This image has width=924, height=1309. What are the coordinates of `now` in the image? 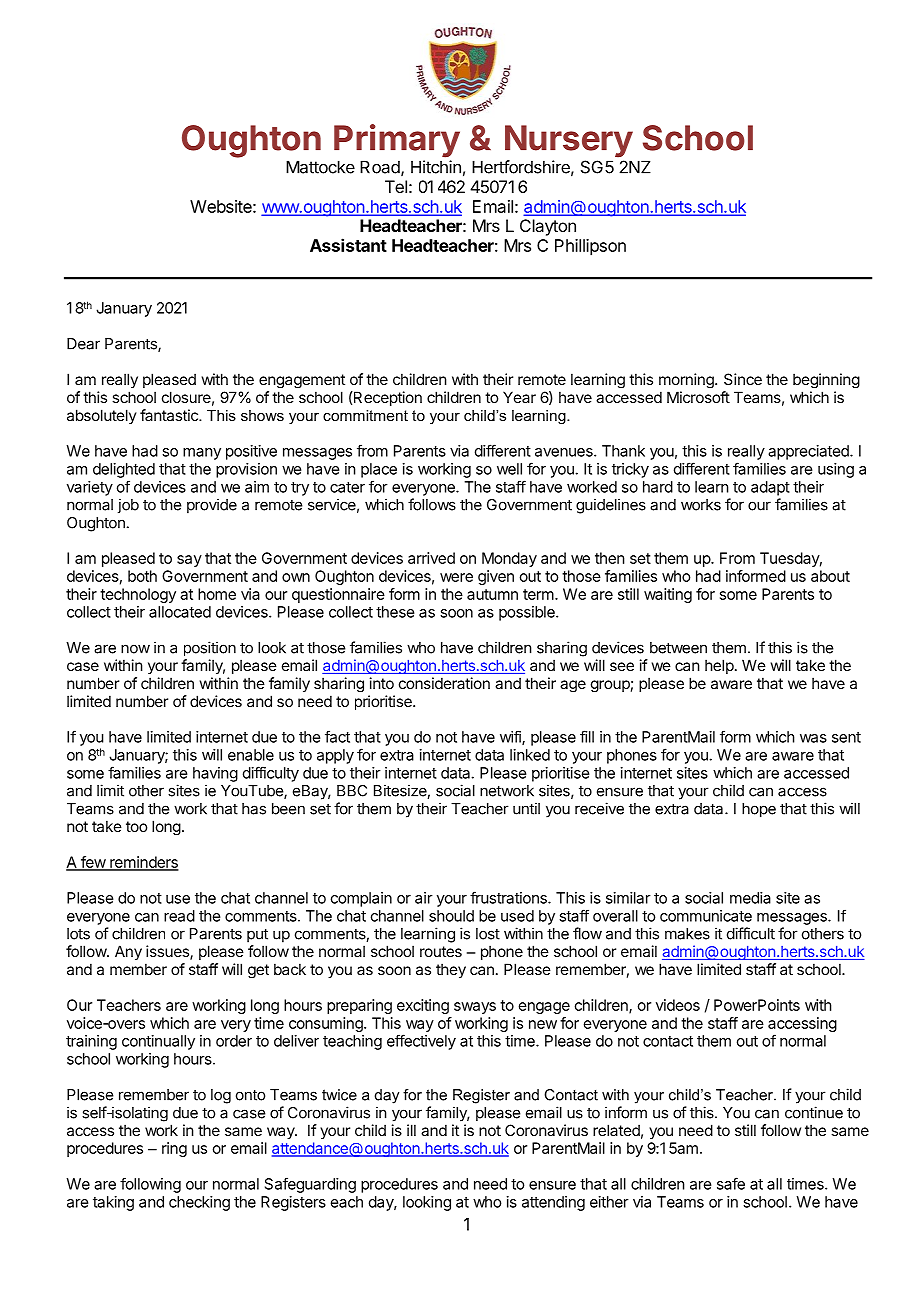 It's located at (135, 649).
